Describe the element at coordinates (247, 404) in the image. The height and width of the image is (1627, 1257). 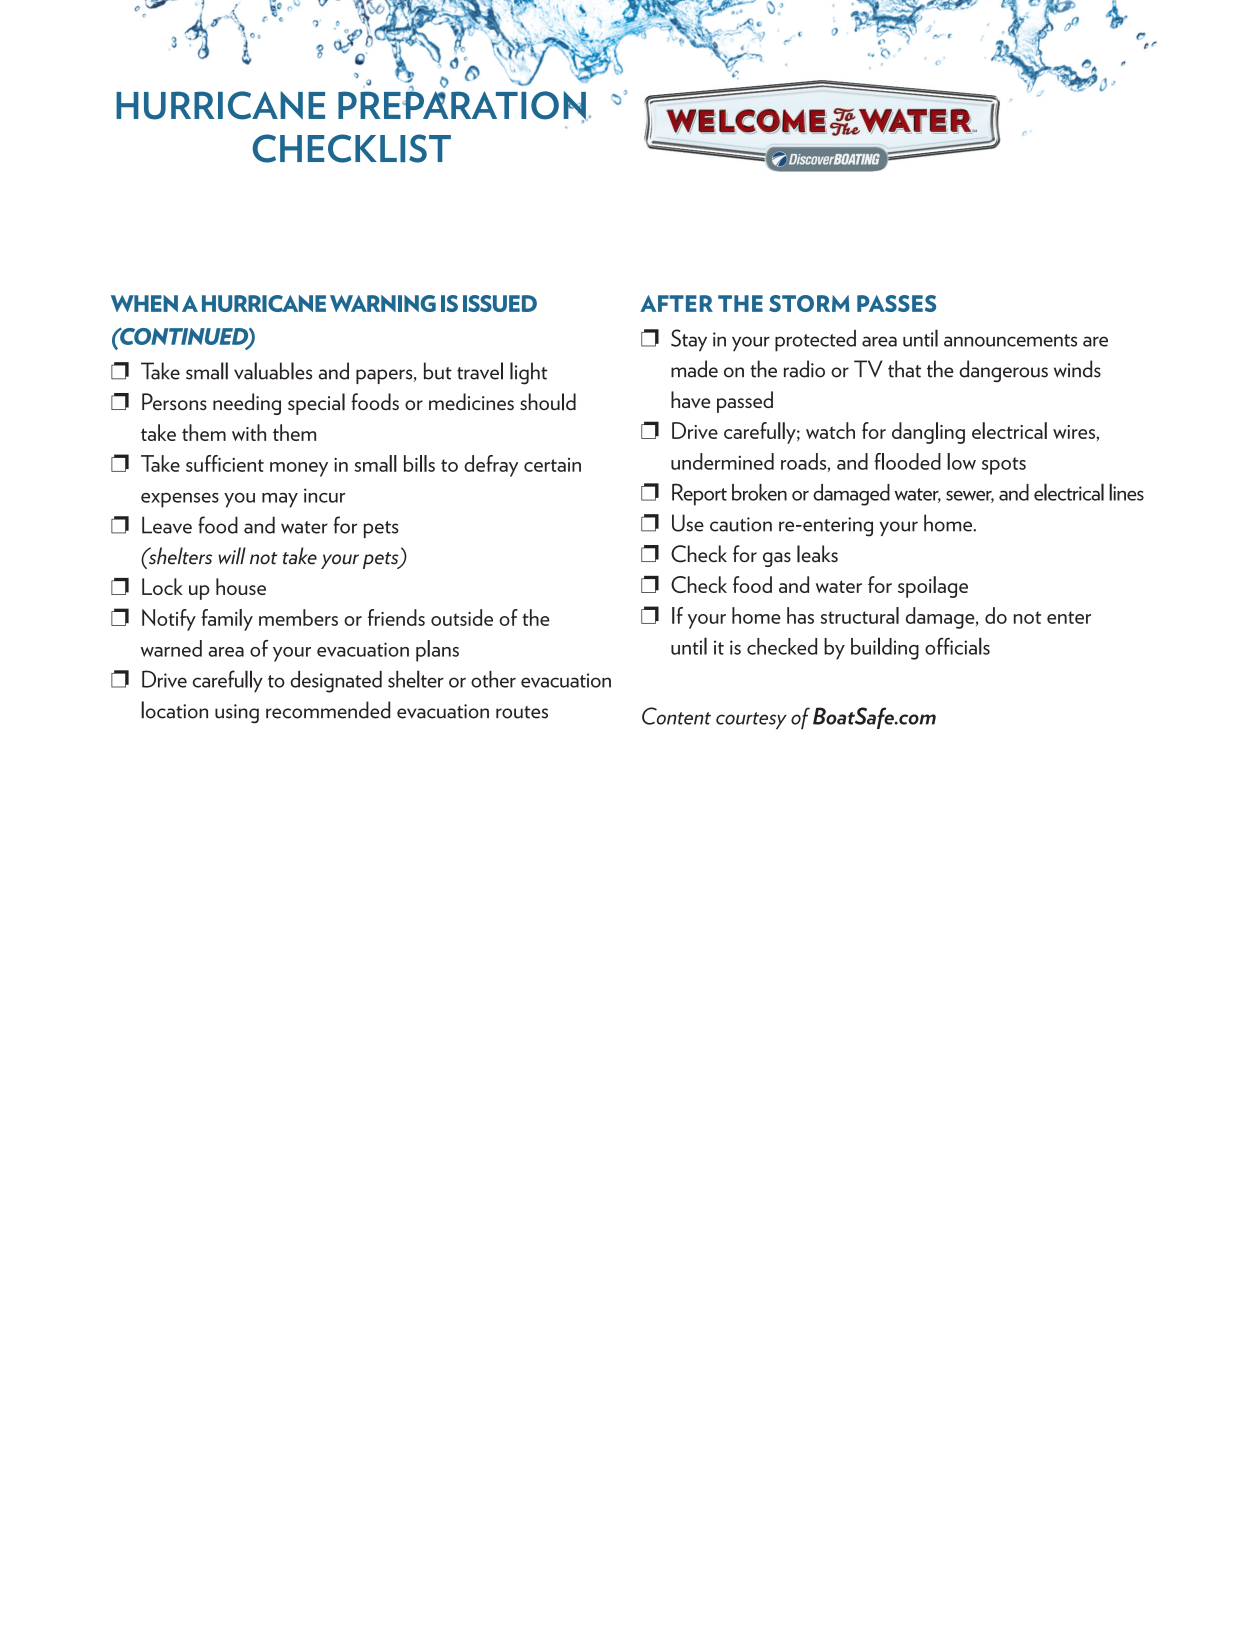
I see `needing` at that location.
